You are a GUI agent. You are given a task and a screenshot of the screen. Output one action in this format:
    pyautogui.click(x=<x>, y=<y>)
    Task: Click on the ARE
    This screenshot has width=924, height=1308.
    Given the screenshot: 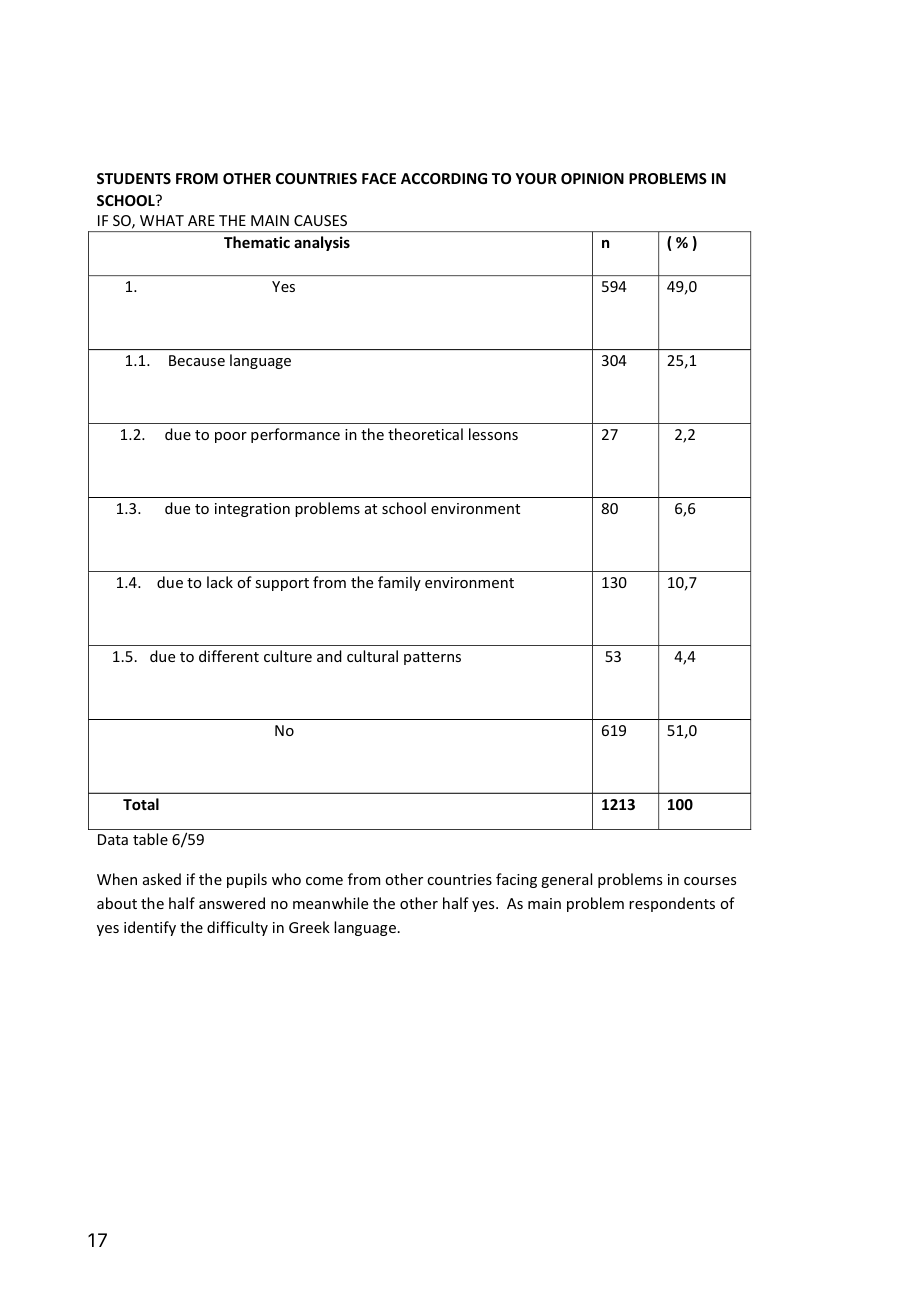 What is the action you would take?
    pyautogui.click(x=201, y=220)
